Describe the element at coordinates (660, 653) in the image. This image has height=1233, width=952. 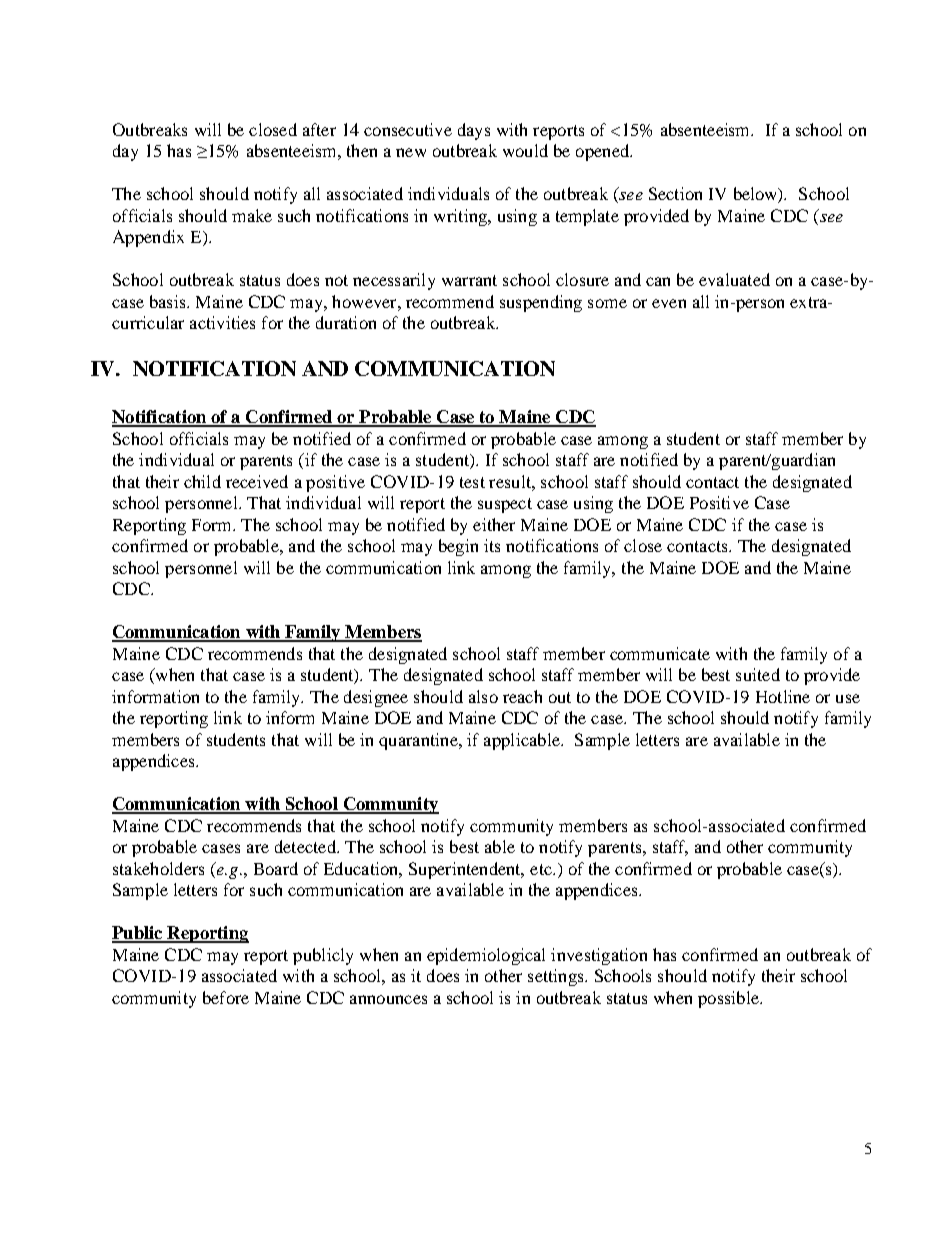
I see `communicate` at that location.
